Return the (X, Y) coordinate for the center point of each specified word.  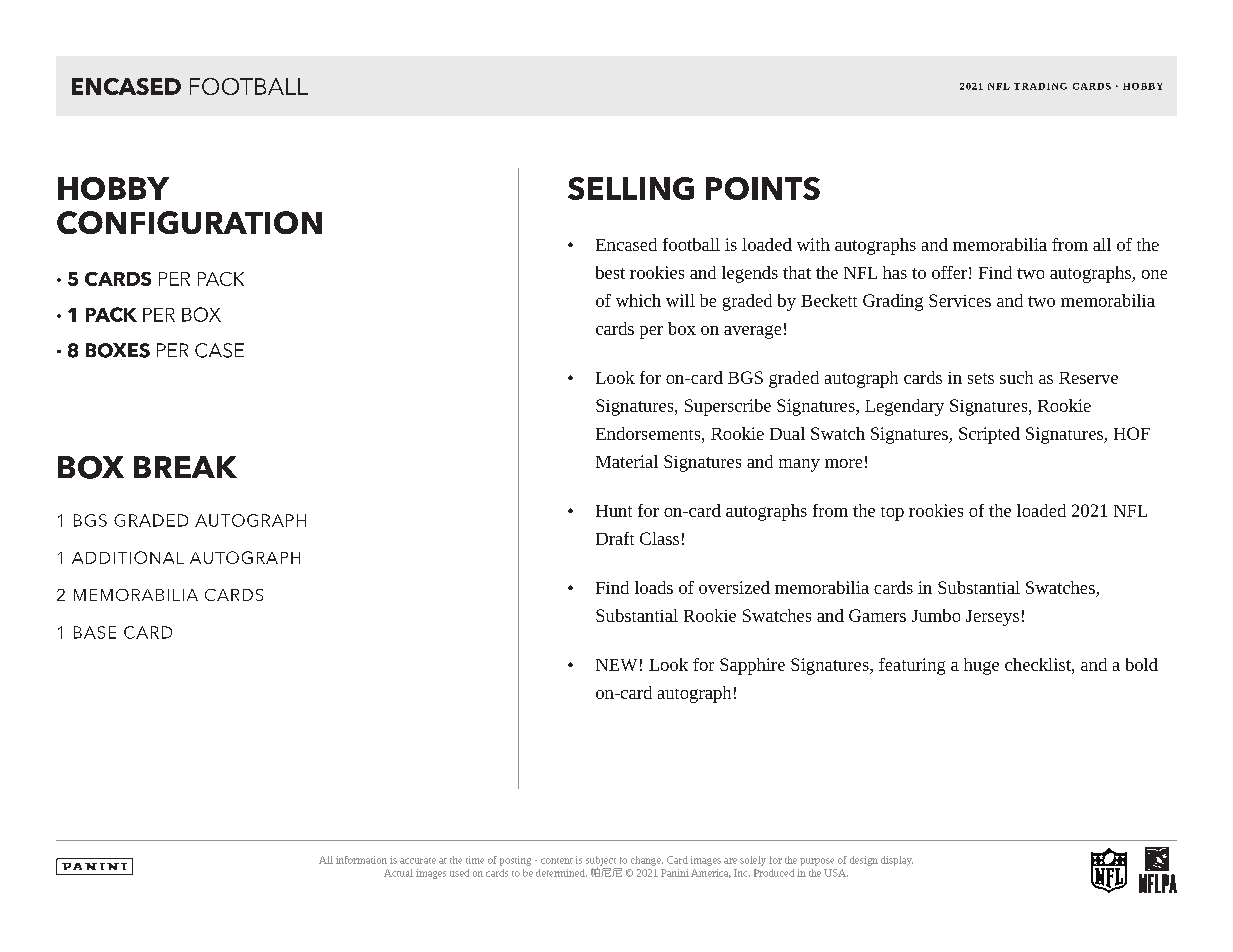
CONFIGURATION (189, 222)
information (361, 860)
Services (960, 300)
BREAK (185, 467)
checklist (1039, 664)
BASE (95, 632)
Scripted (989, 435)
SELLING (631, 188)
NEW (616, 665)
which (638, 300)
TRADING (1040, 86)
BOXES (118, 350)
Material (627, 461)
